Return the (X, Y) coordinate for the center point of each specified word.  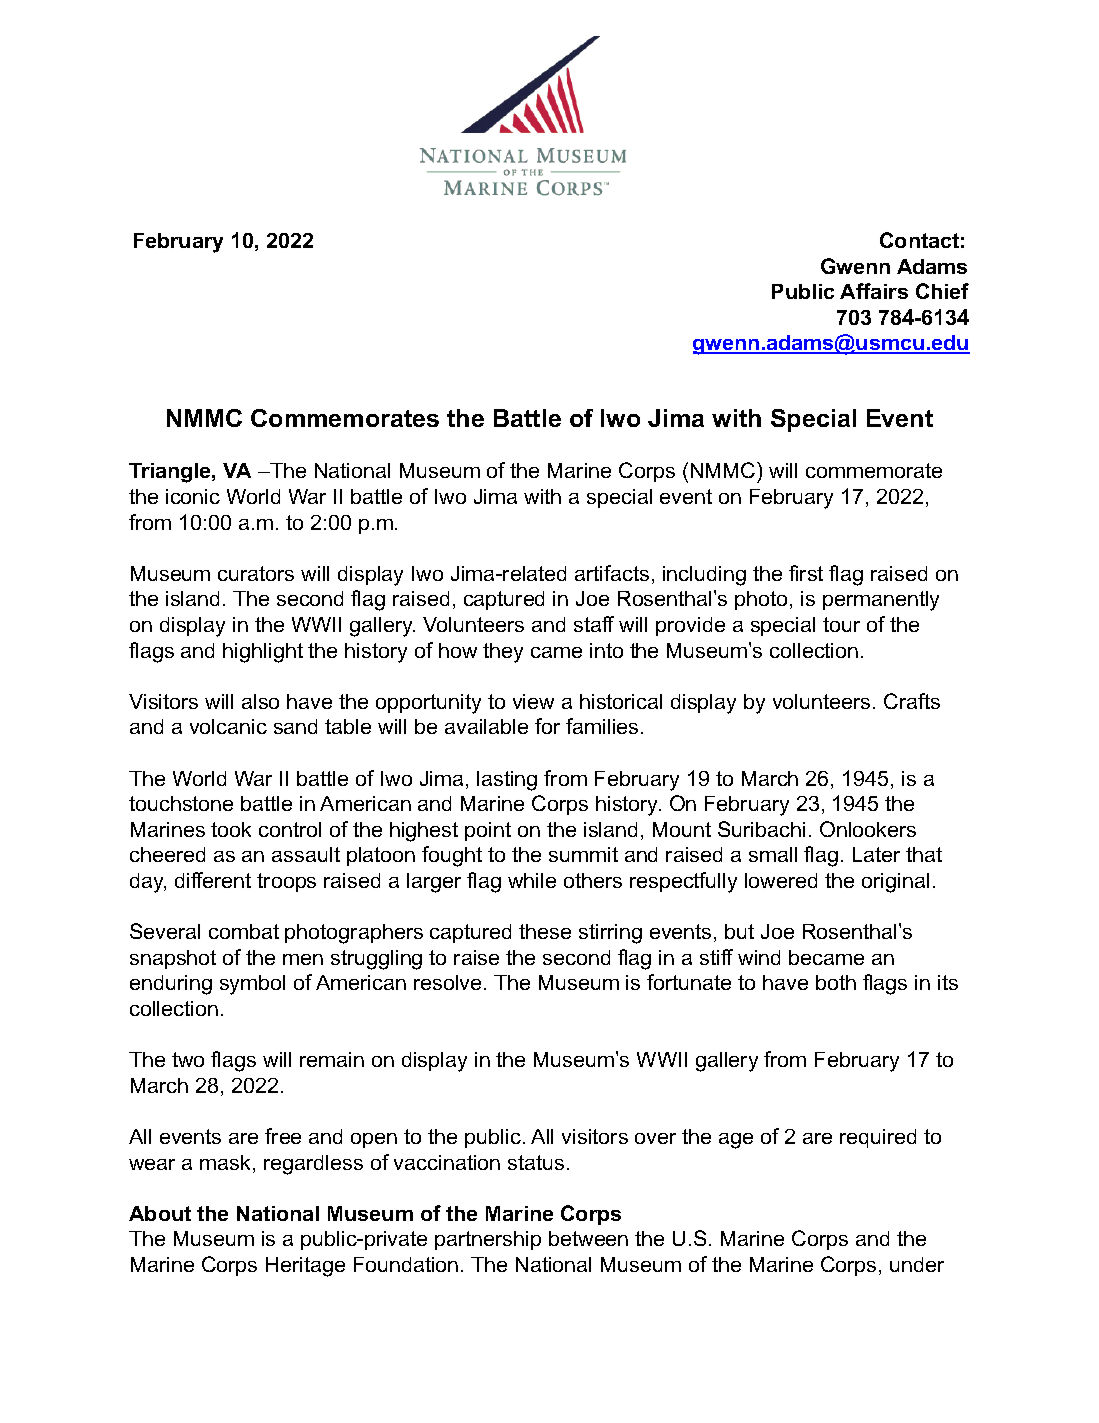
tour (841, 624)
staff (594, 624)
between (588, 1238)
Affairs (874, 291)
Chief (942, 291)
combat (244, 931)
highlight (263, 653)
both (836, 982)
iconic (193, 496)
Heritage (305, 1267)
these (545, 931)
